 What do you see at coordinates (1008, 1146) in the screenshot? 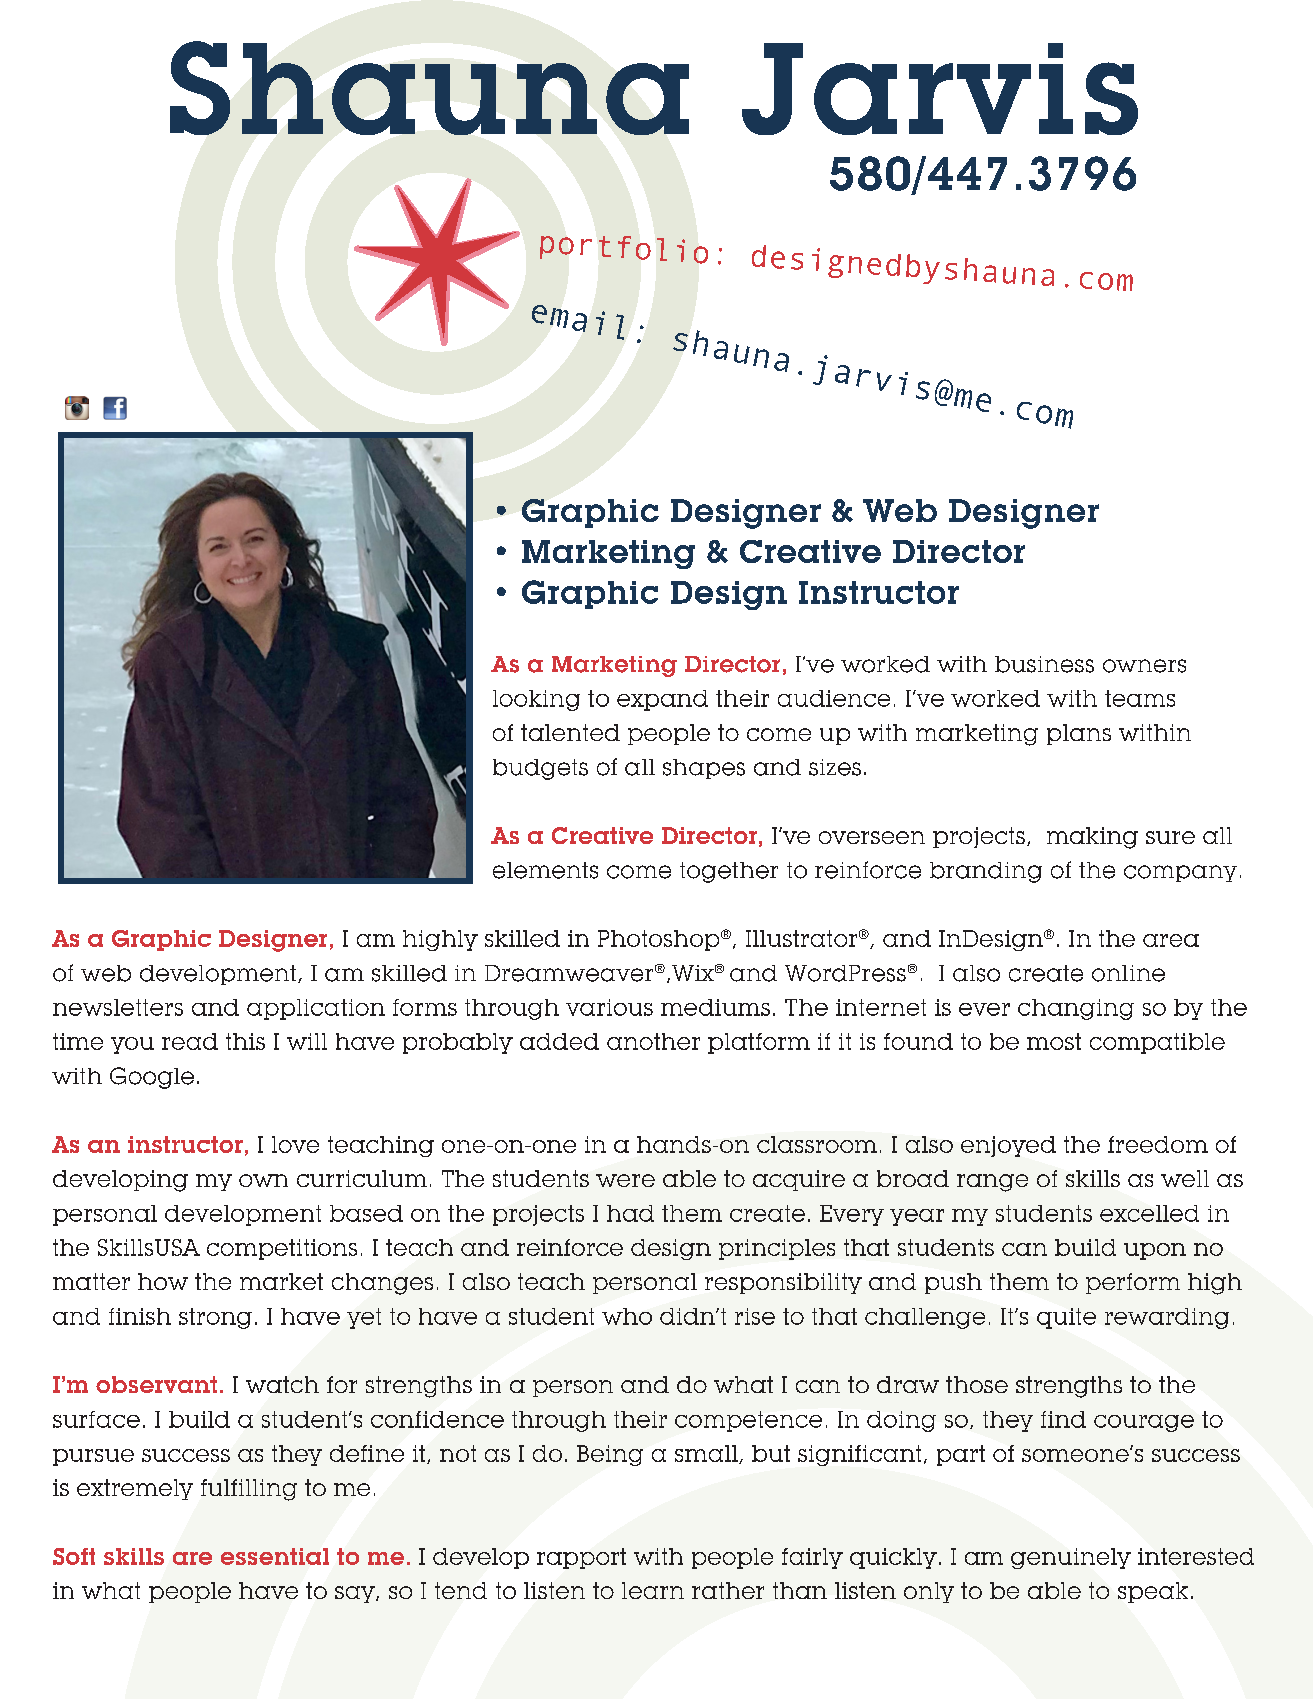
I see `enjoyed` at bounding box center [1008, 1146].
